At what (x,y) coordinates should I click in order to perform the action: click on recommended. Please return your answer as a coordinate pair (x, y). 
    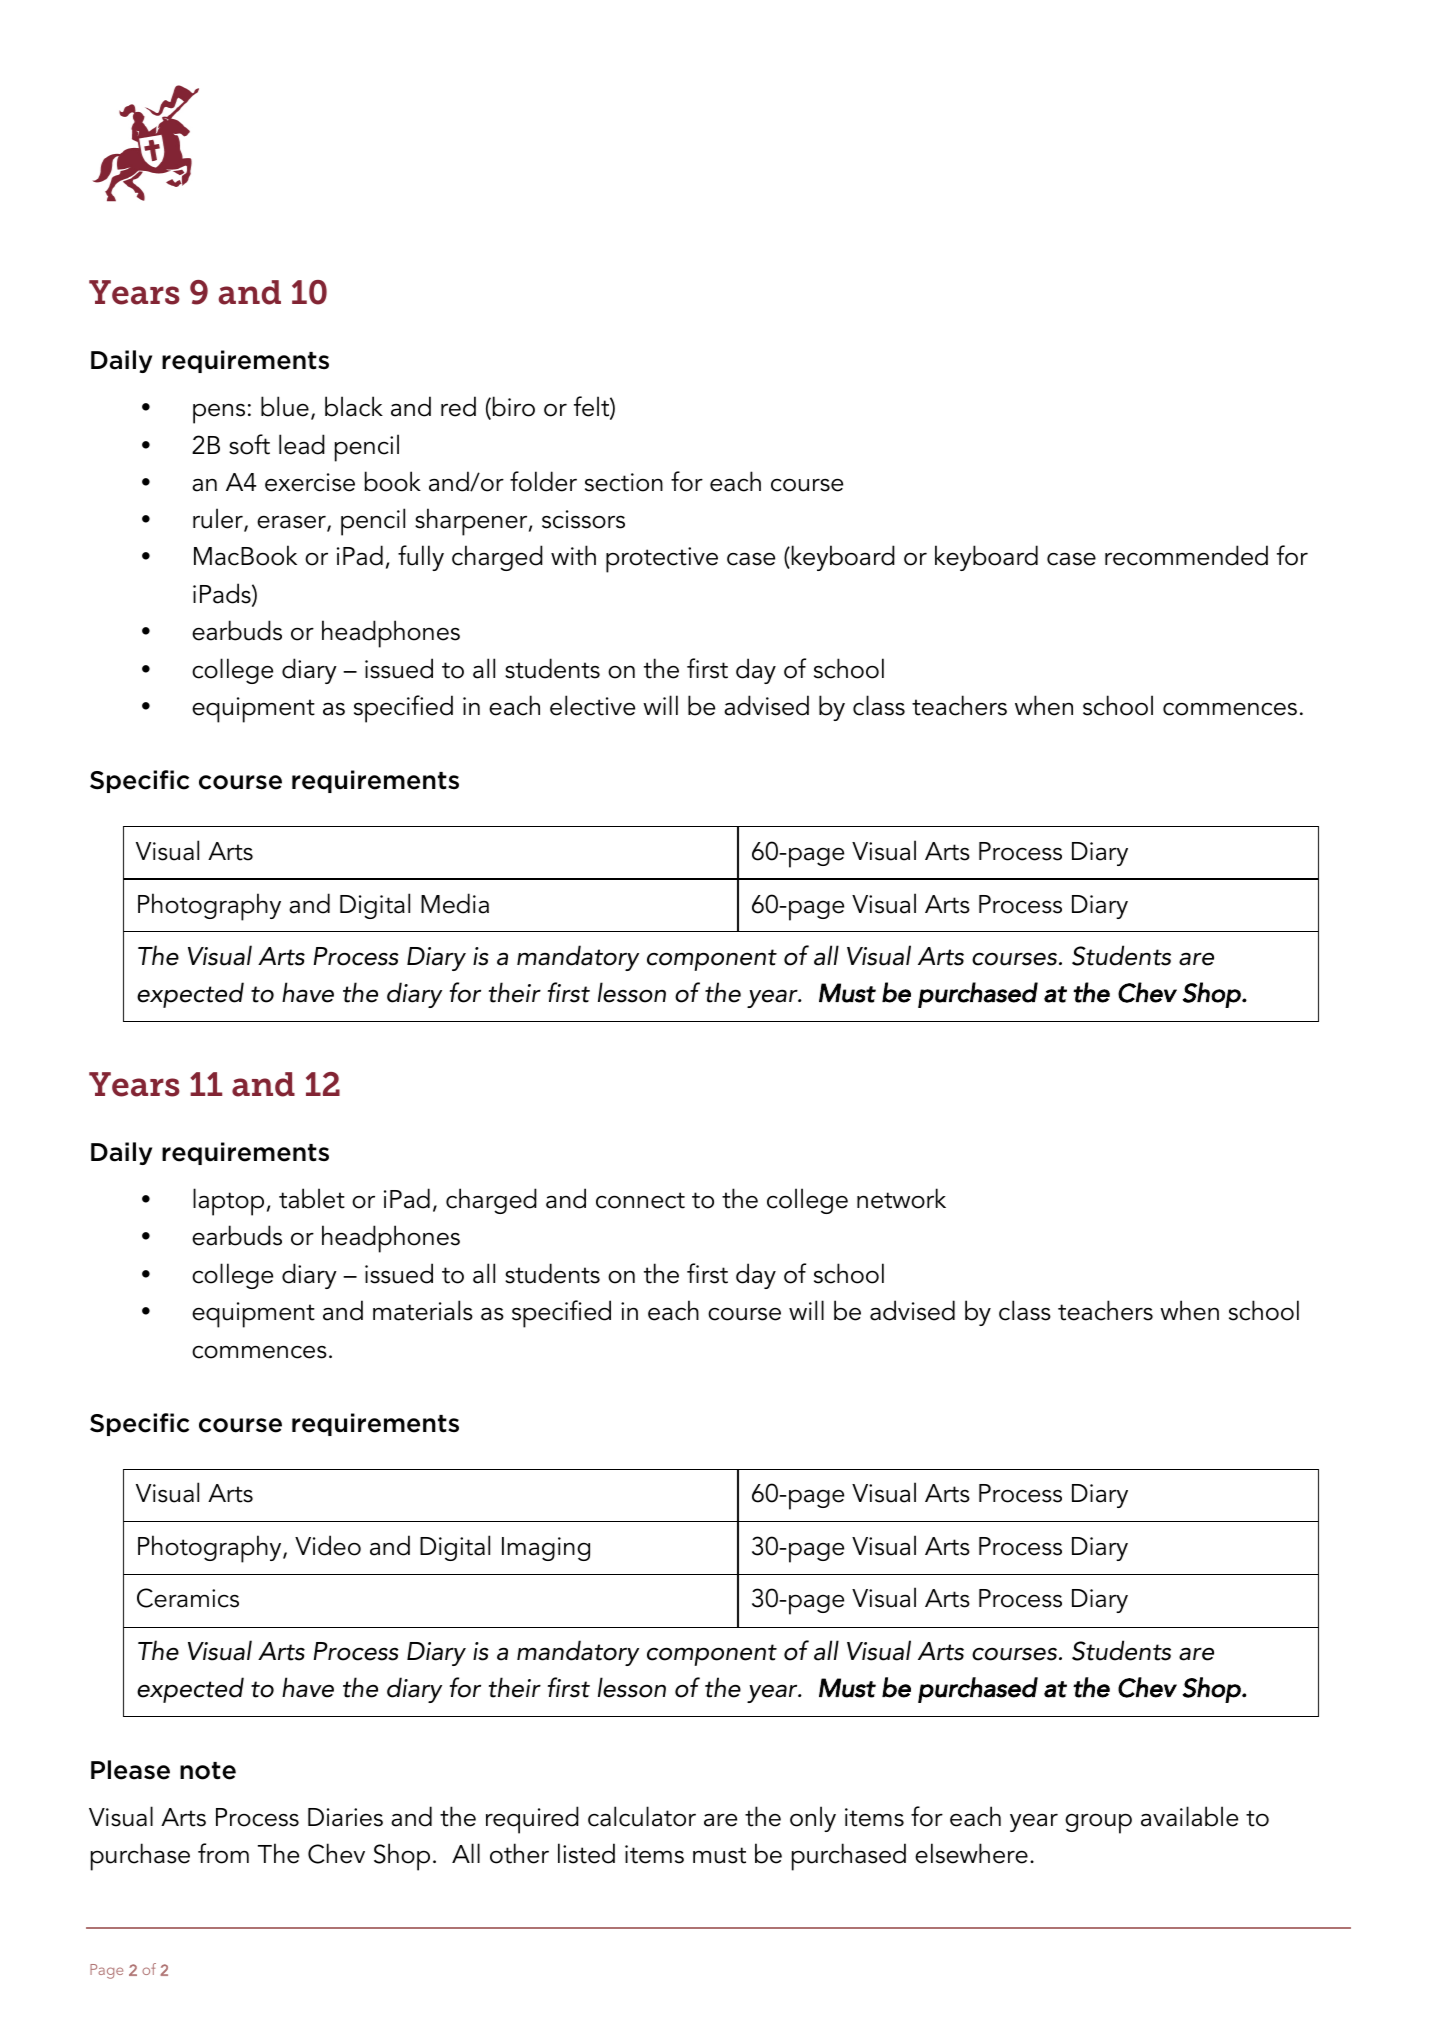
    Looking at the image, I should click on (1186, 555).
